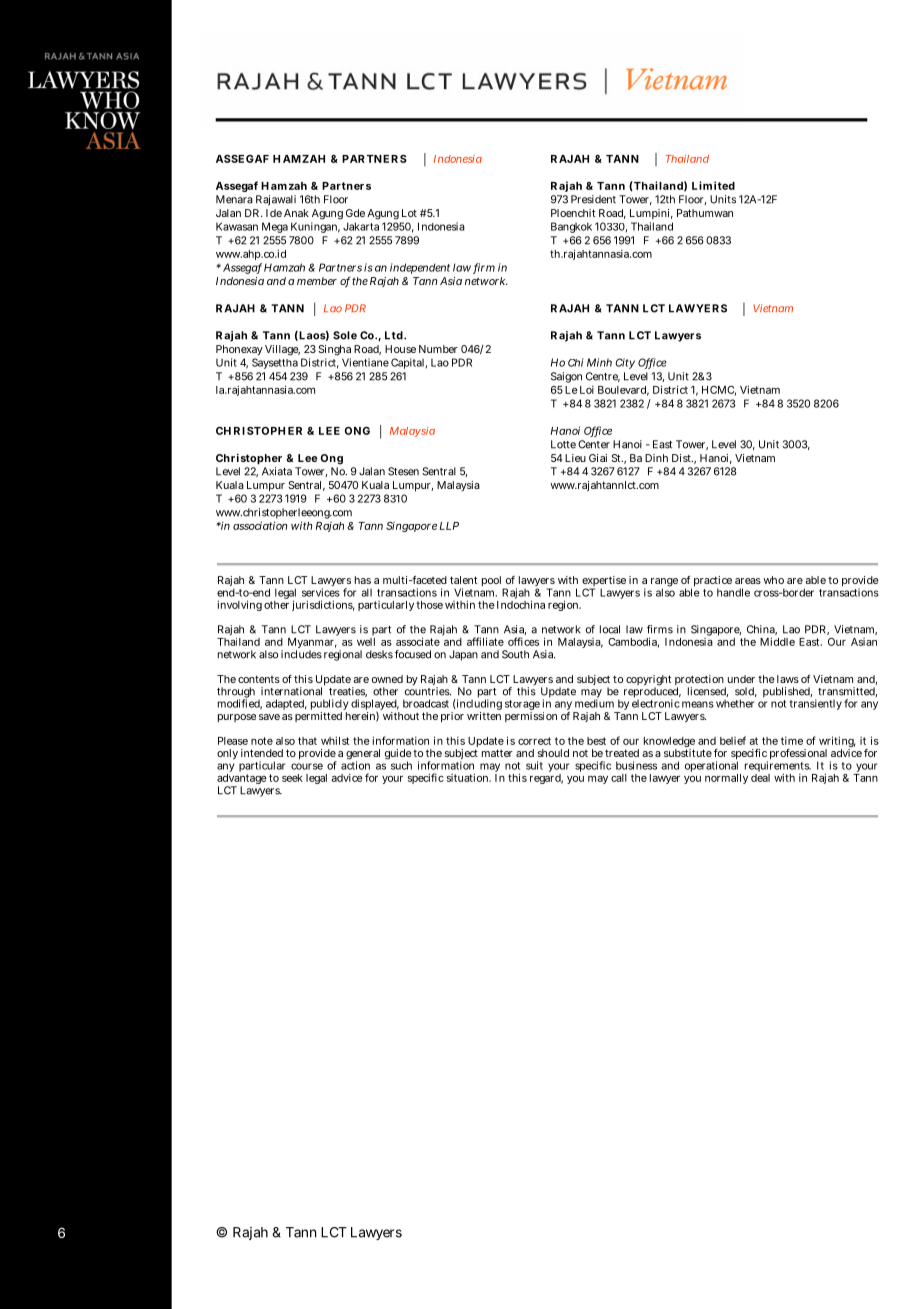  What do you see at coordinates (571, 227) in the document?
I see `Bangkok` at bounding box center [571, 227].
